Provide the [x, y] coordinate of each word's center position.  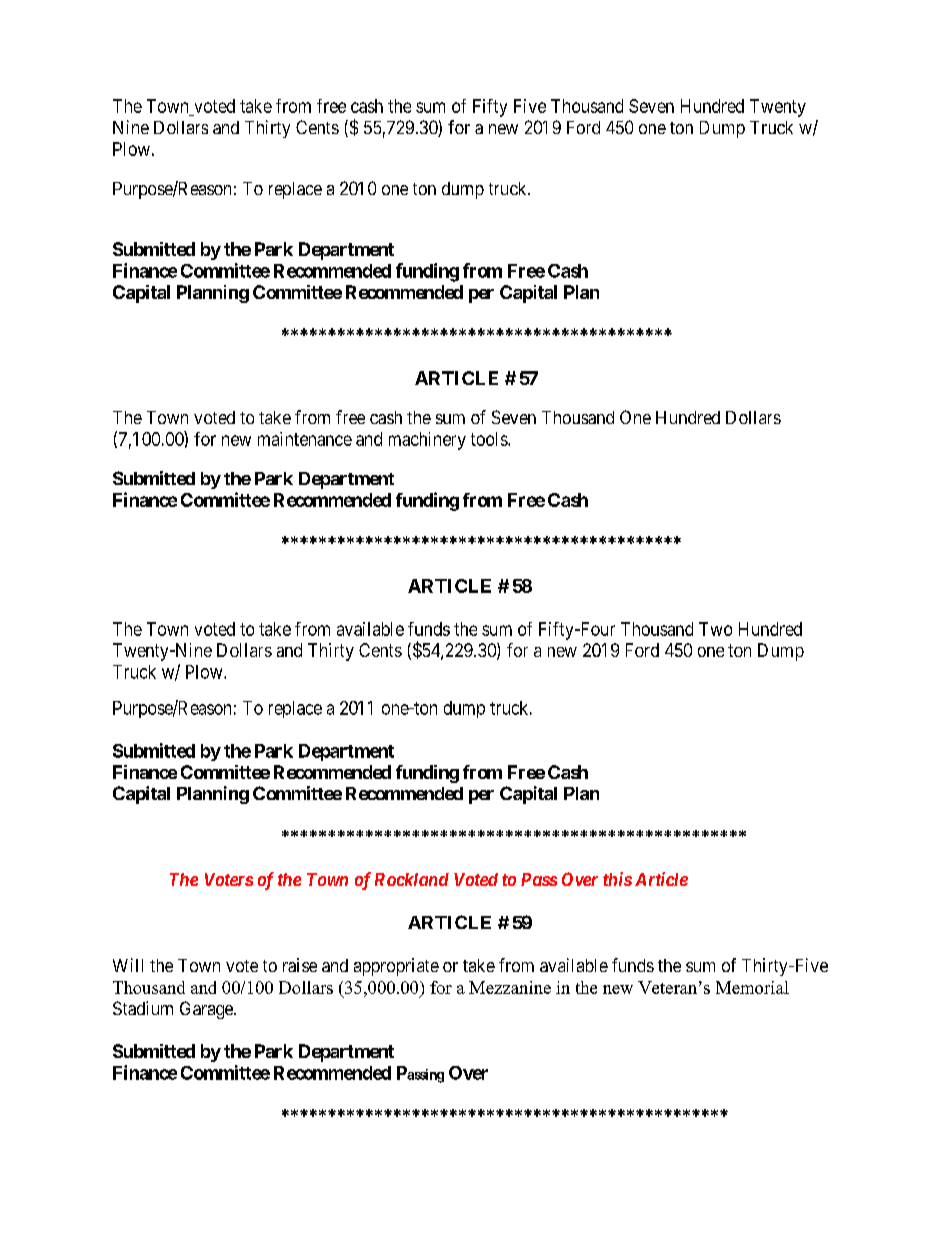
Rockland [412, 879]
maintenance [305, 439]
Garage [207, 1010]
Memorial [752, 987]
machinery [427, 441]
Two [715, 629]
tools [490, 439]
